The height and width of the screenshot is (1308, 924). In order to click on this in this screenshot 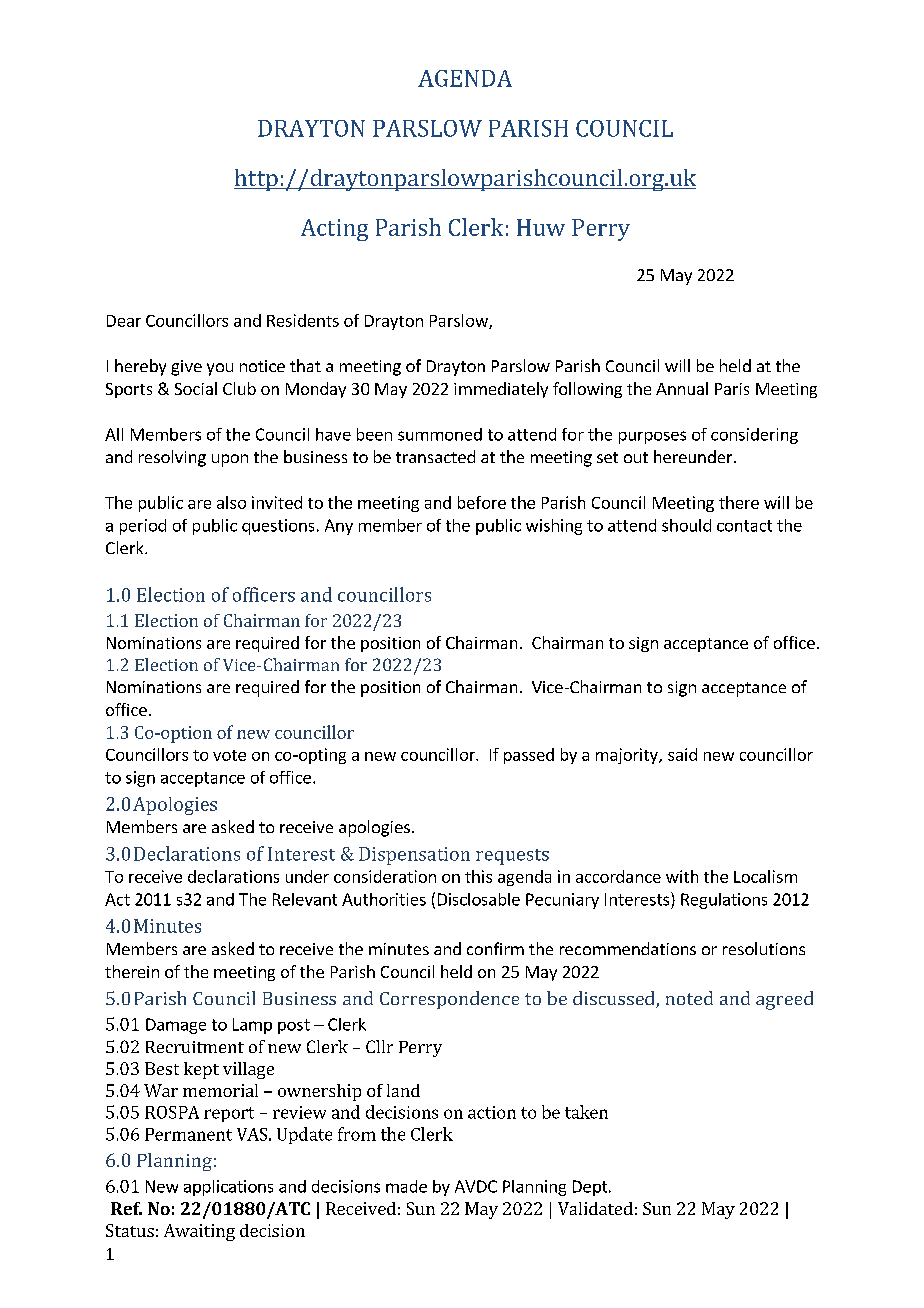, I will do `click(478, 876)`.
